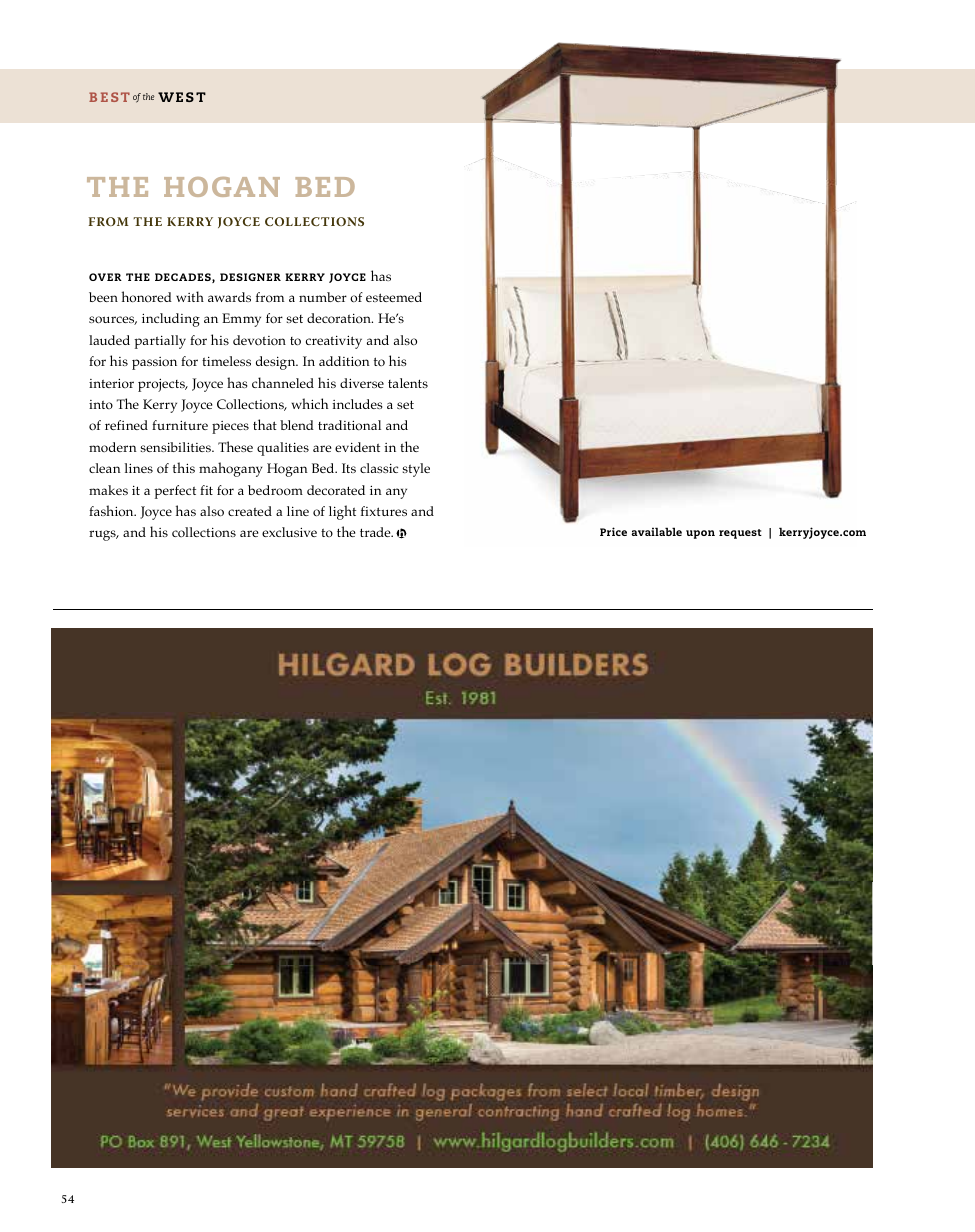  I want to click on evident, so click(357, 447).
